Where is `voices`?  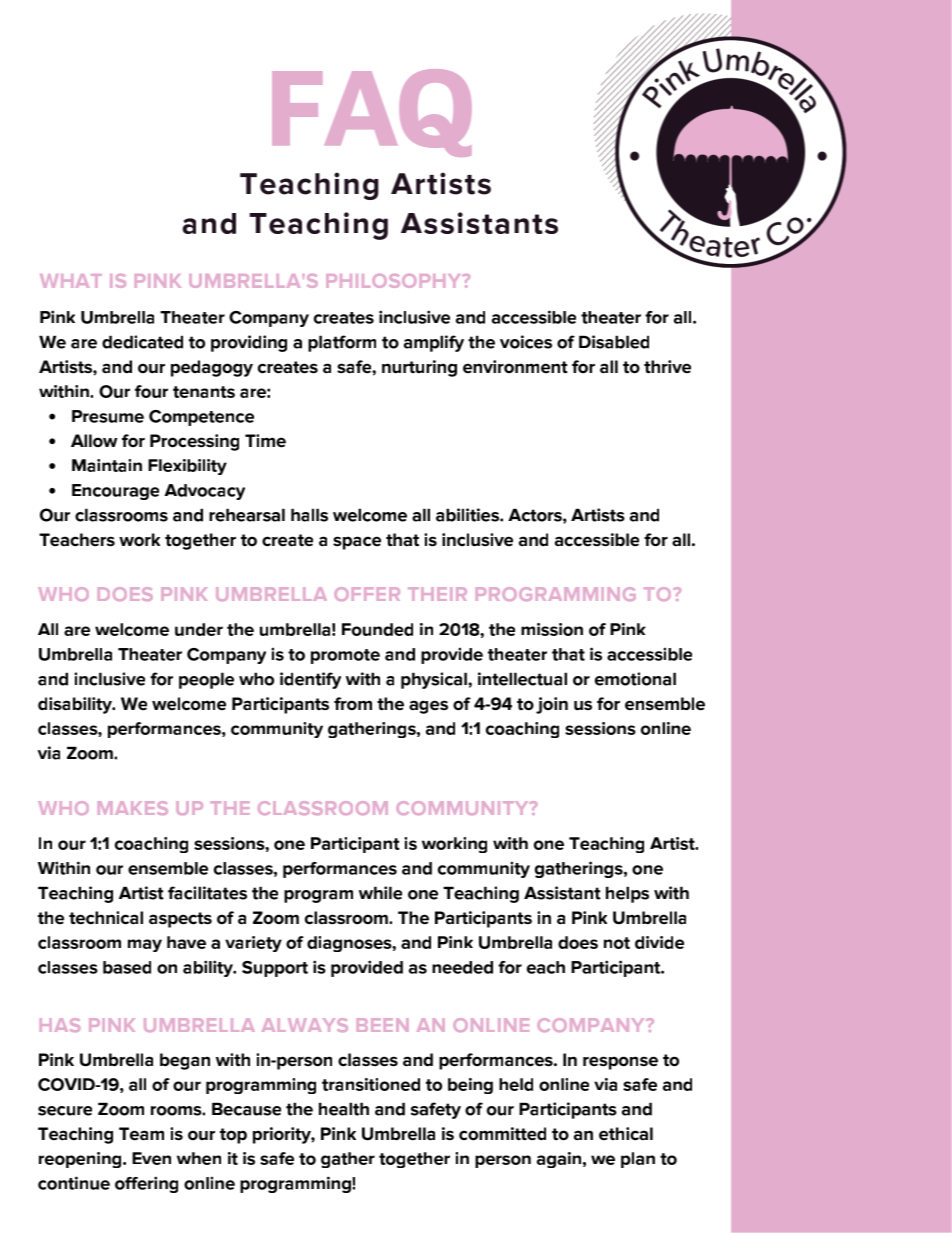
voices is located at coordinates (526, 342).
